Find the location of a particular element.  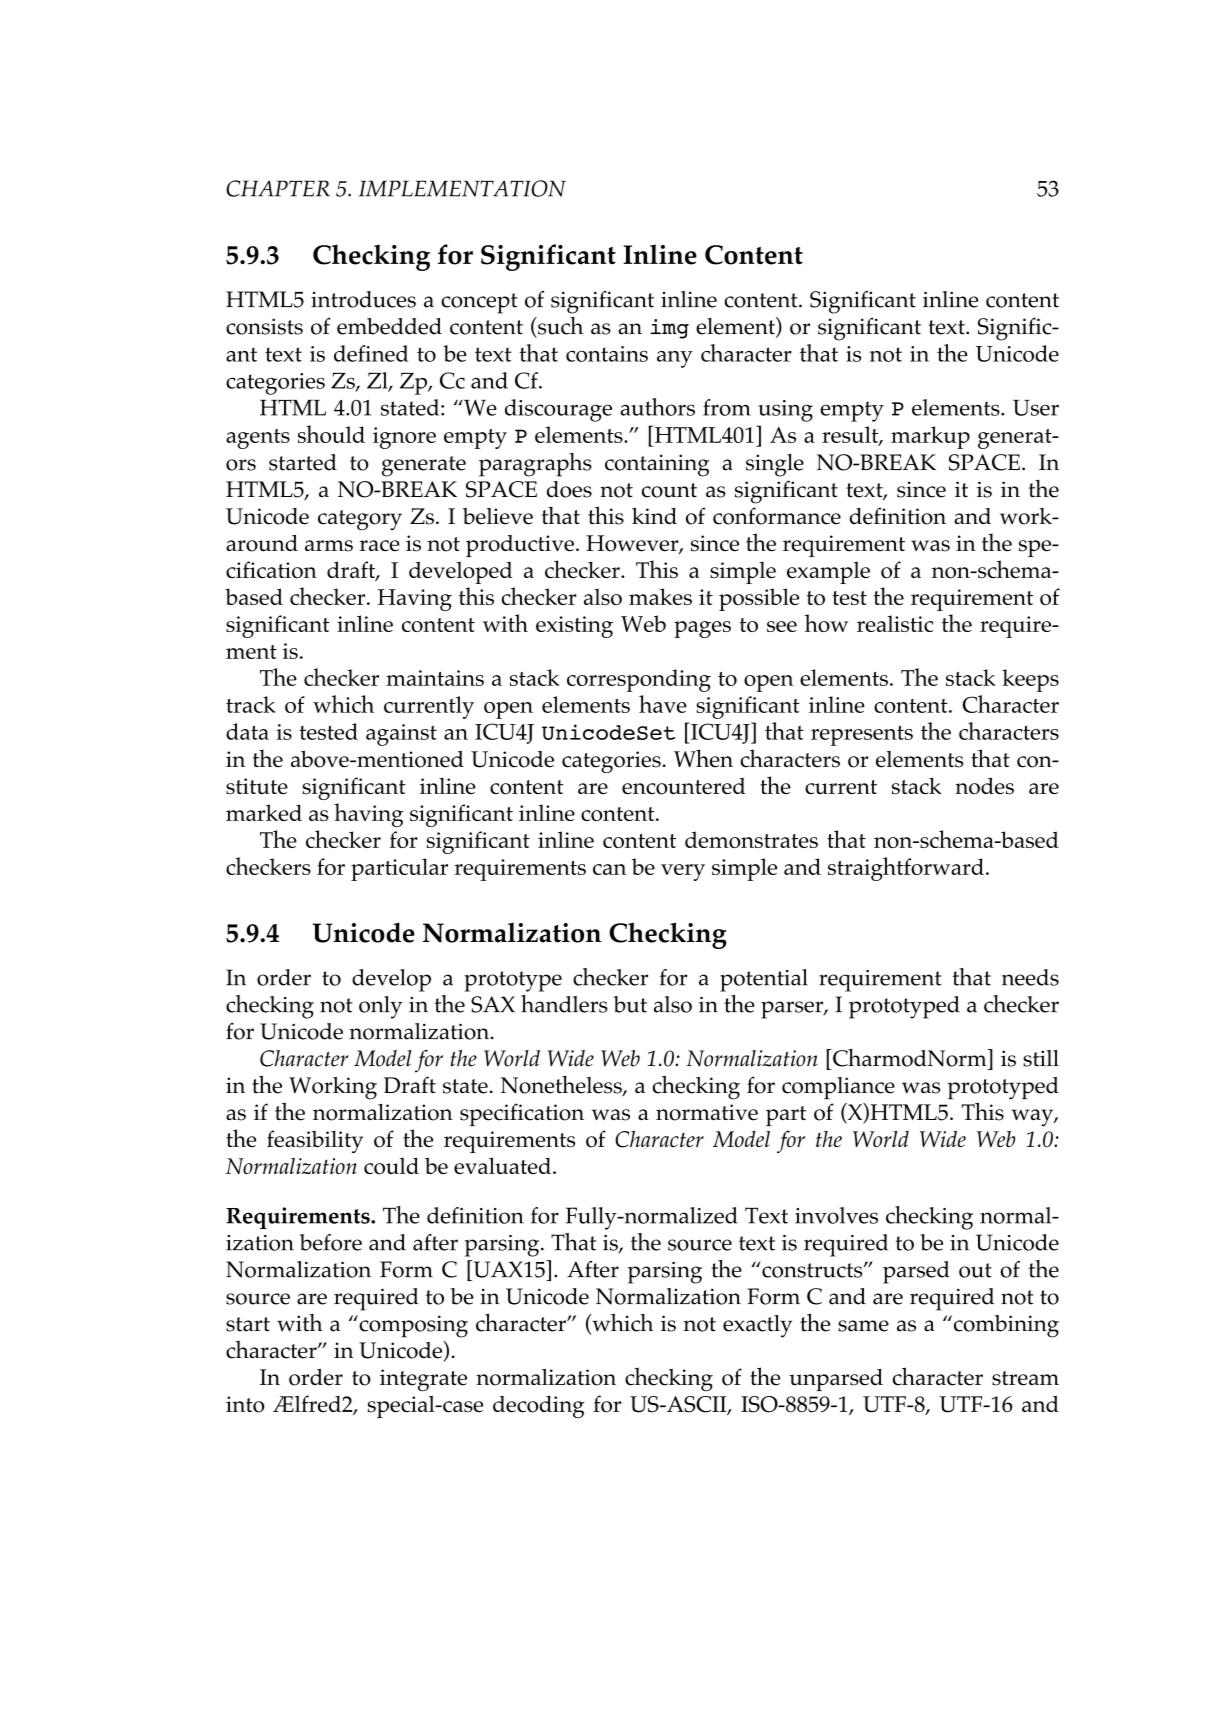

kind is located at coordinates (654, 515).
